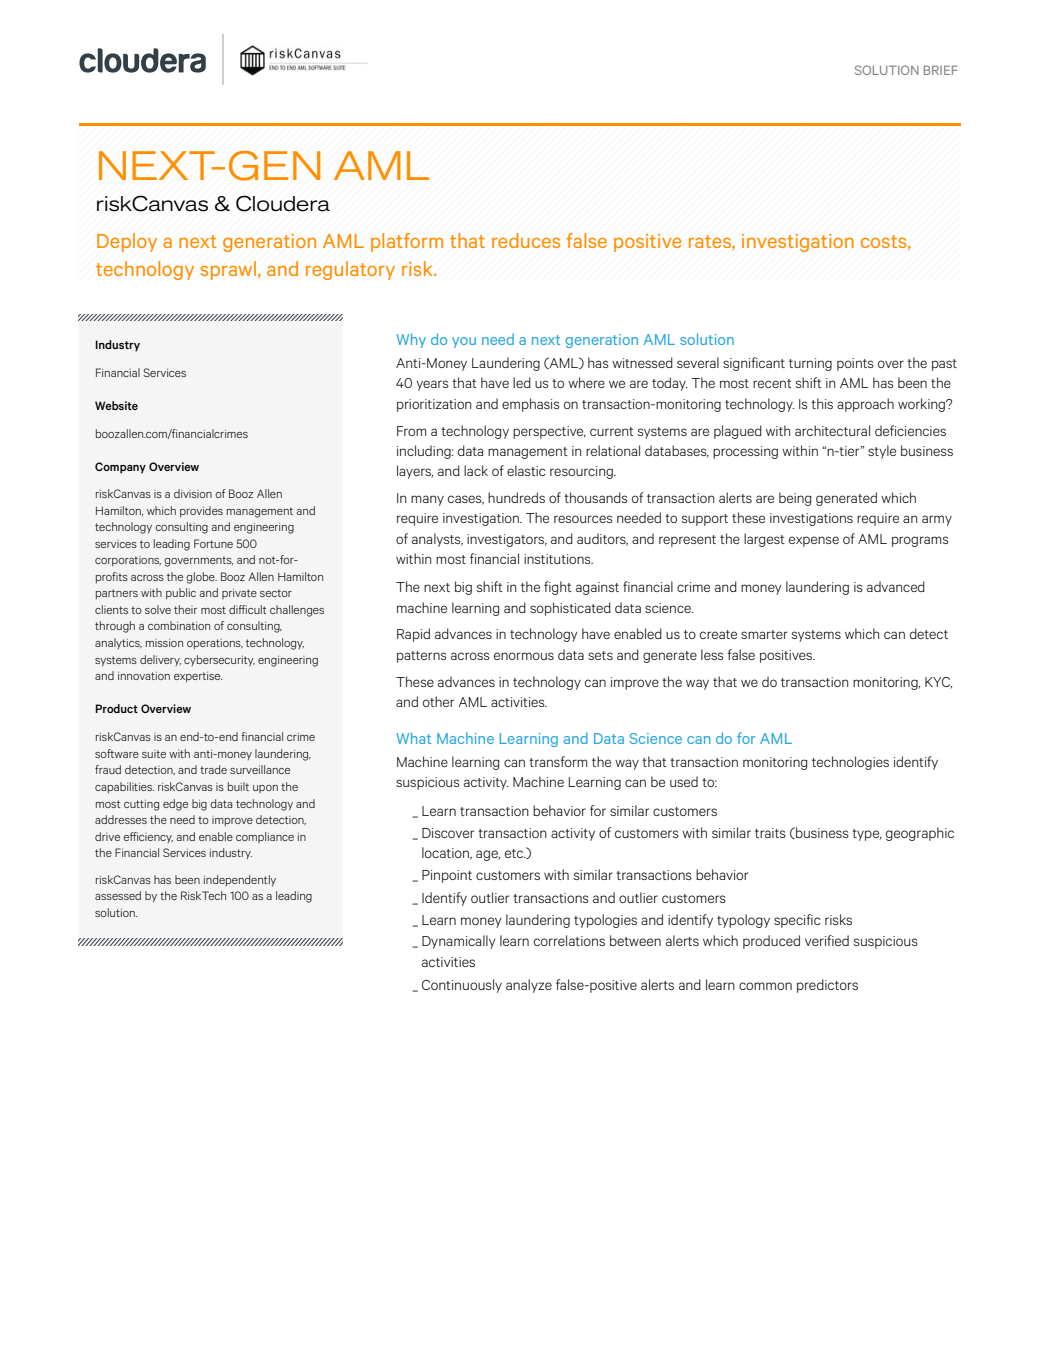  What do you see at coordinates (855, 364) in the document?
I see `points` at bounding box center [855, 364].
